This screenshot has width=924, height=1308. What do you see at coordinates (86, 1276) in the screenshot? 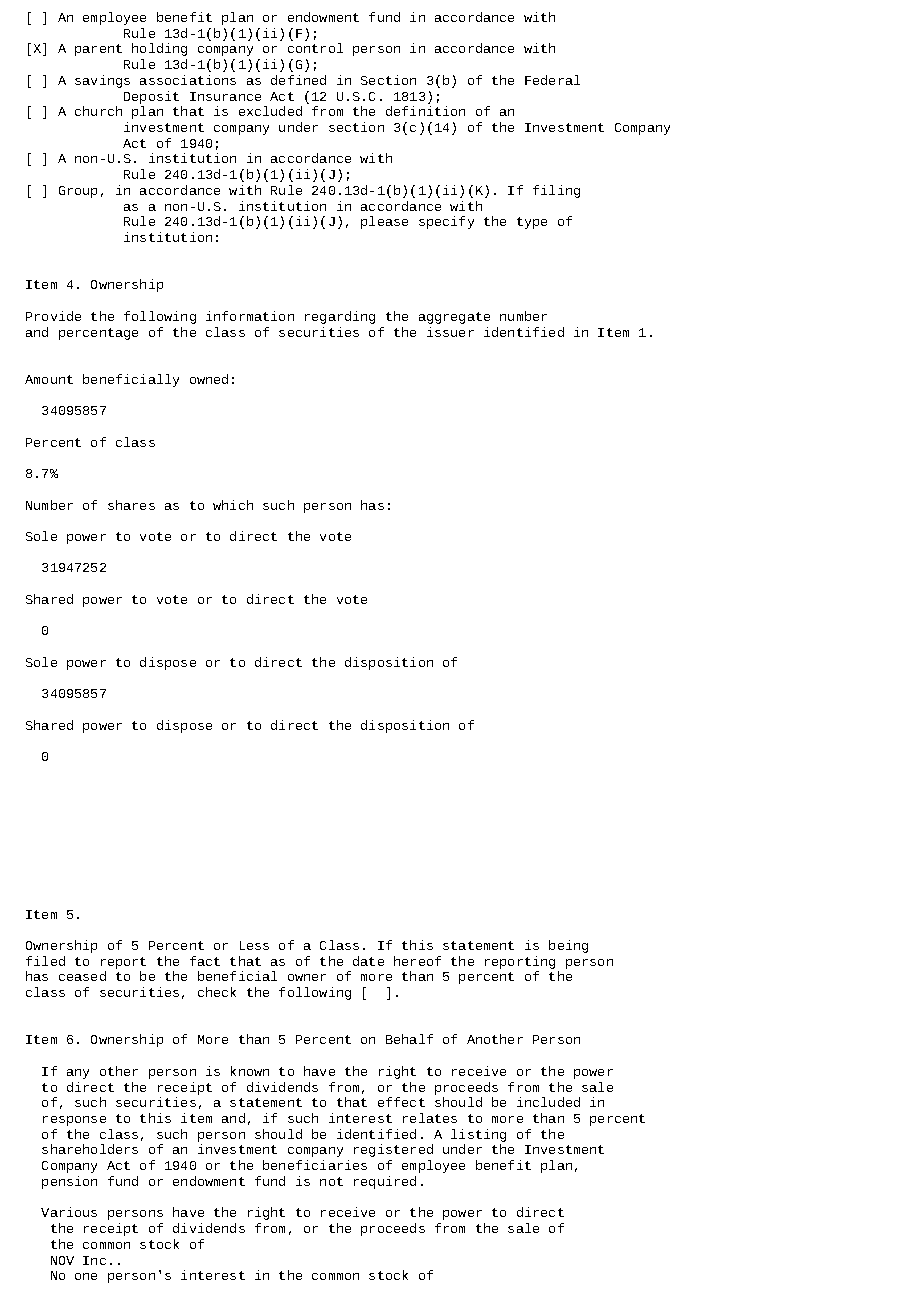
I see `one` at bounding box center [86, 1276].
